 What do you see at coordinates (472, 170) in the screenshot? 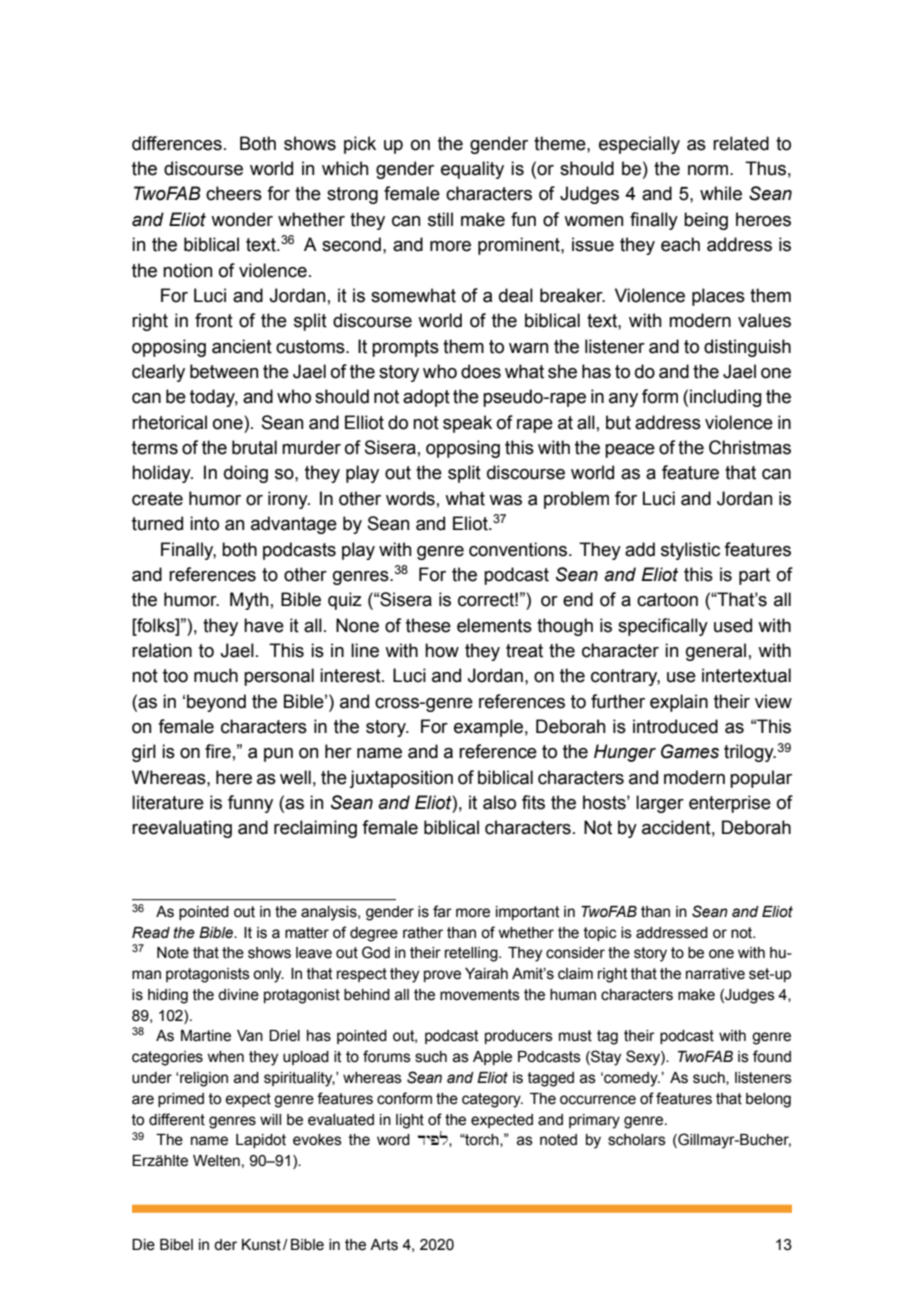
I see `equality` at bounding box center [472, 170].
